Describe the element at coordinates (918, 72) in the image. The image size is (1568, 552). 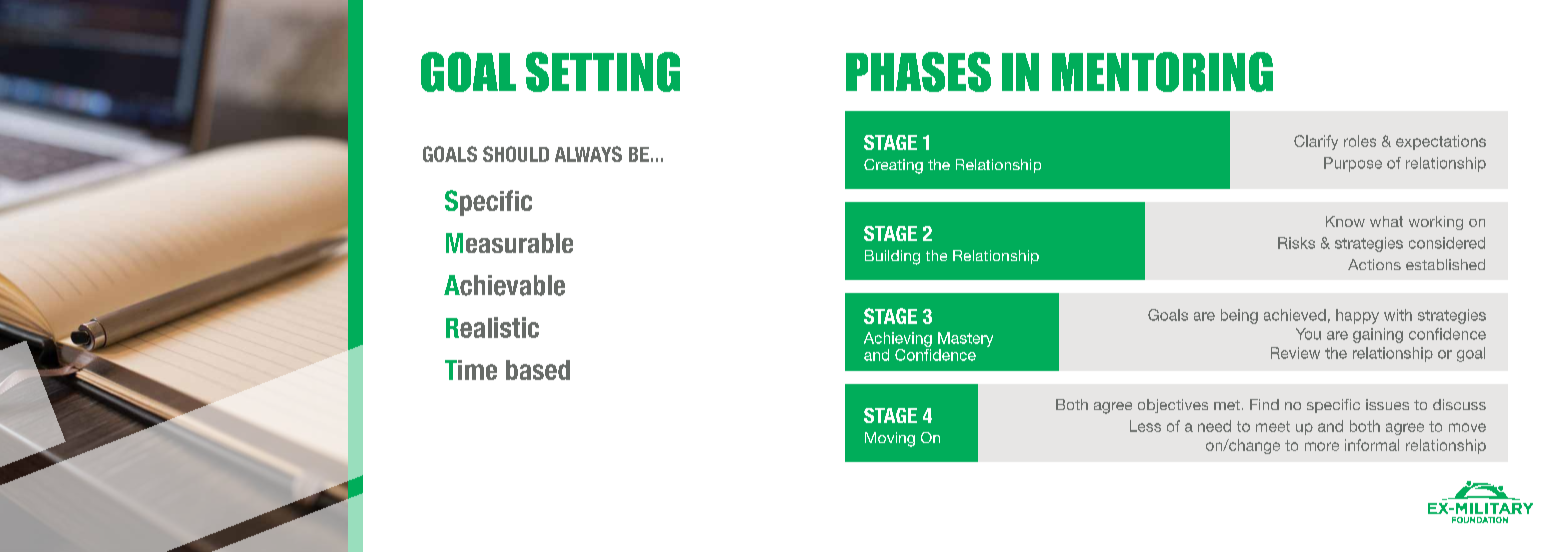
I see `Phases` at that location.
